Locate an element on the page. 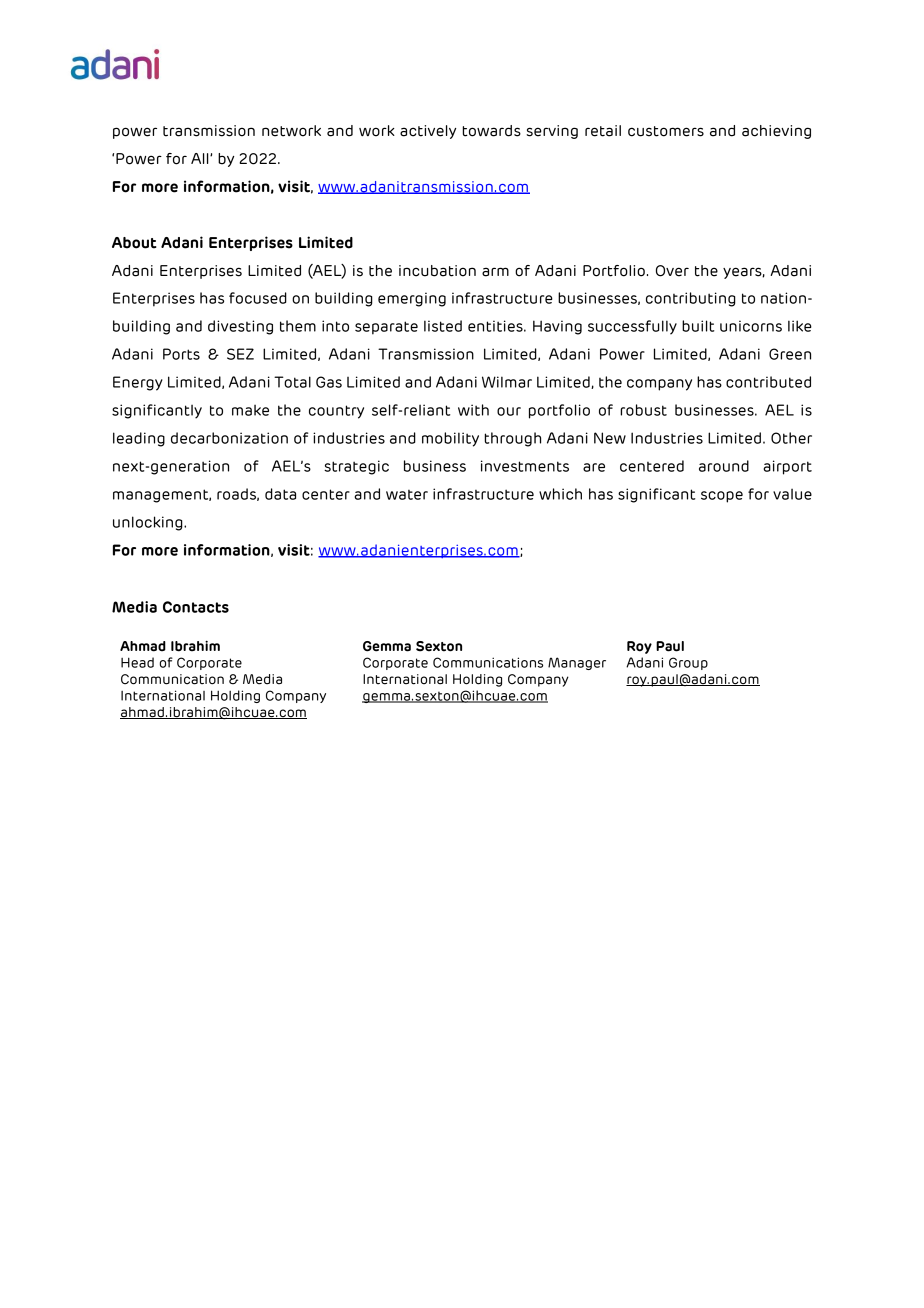 The image size is (924, 1308). built is located at coordinates (698, 326).
